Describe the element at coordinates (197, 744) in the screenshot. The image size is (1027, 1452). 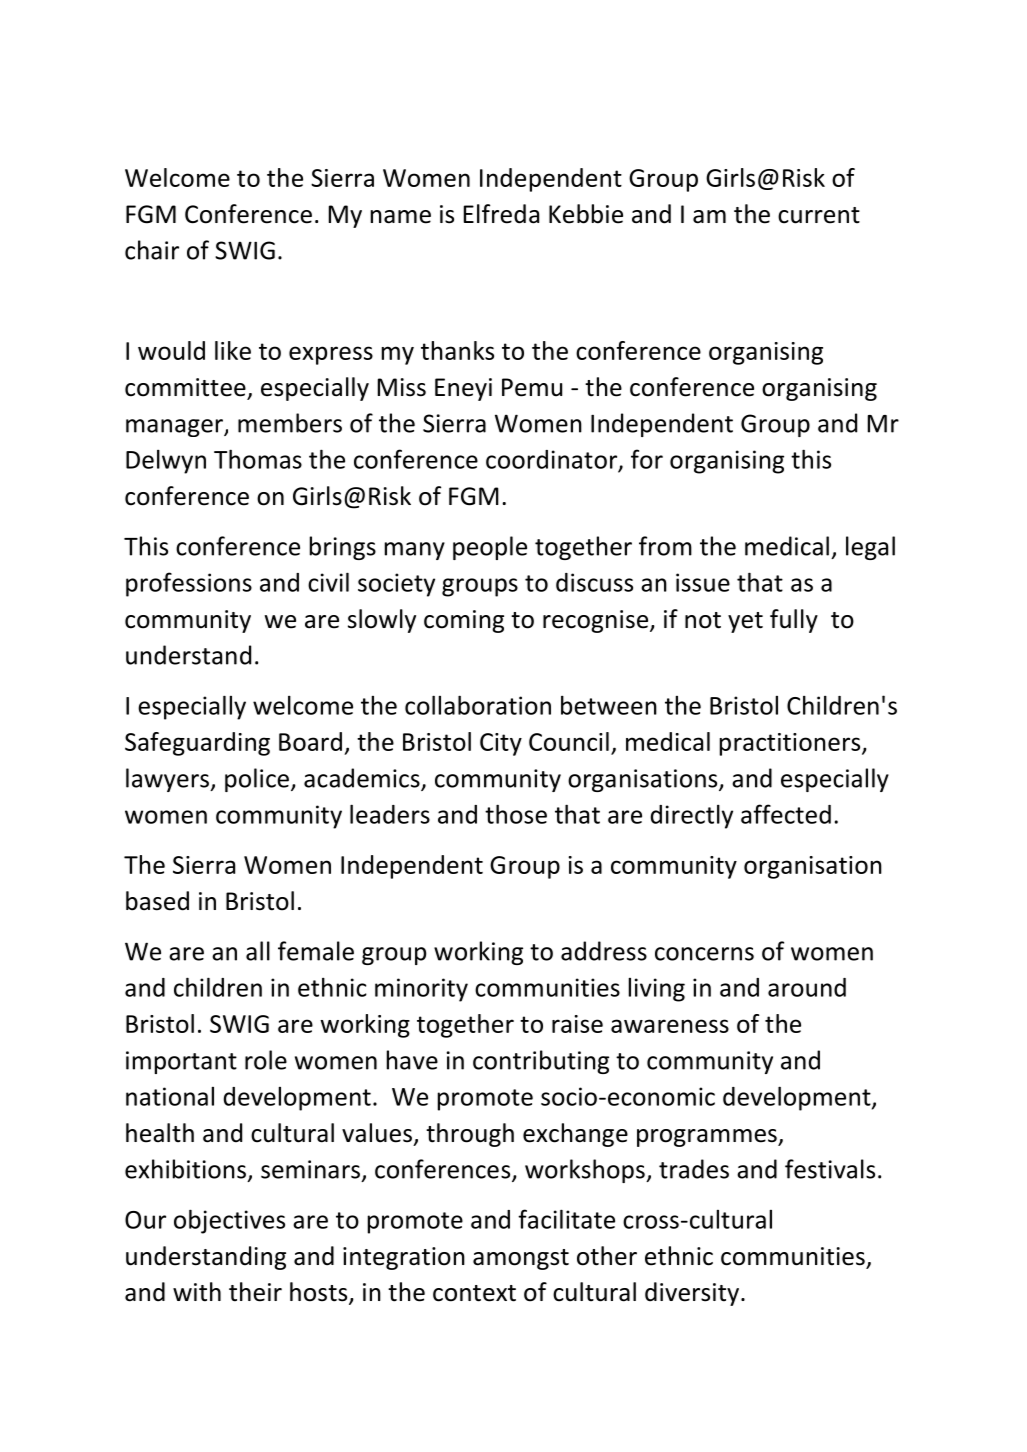
I see `Safeguarding` at that location.
